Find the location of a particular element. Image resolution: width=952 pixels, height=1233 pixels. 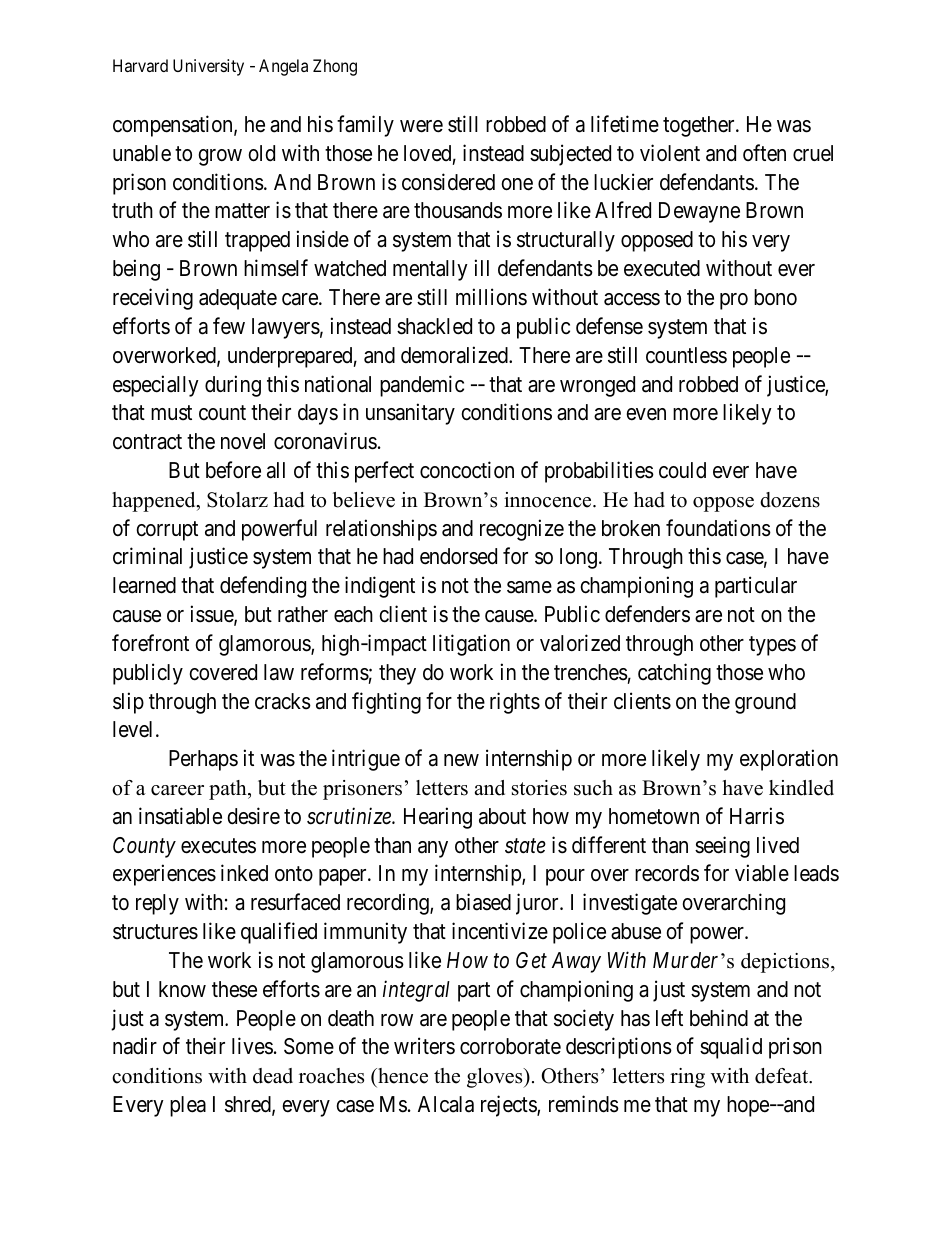

were is located at coordinates (421, 126).
